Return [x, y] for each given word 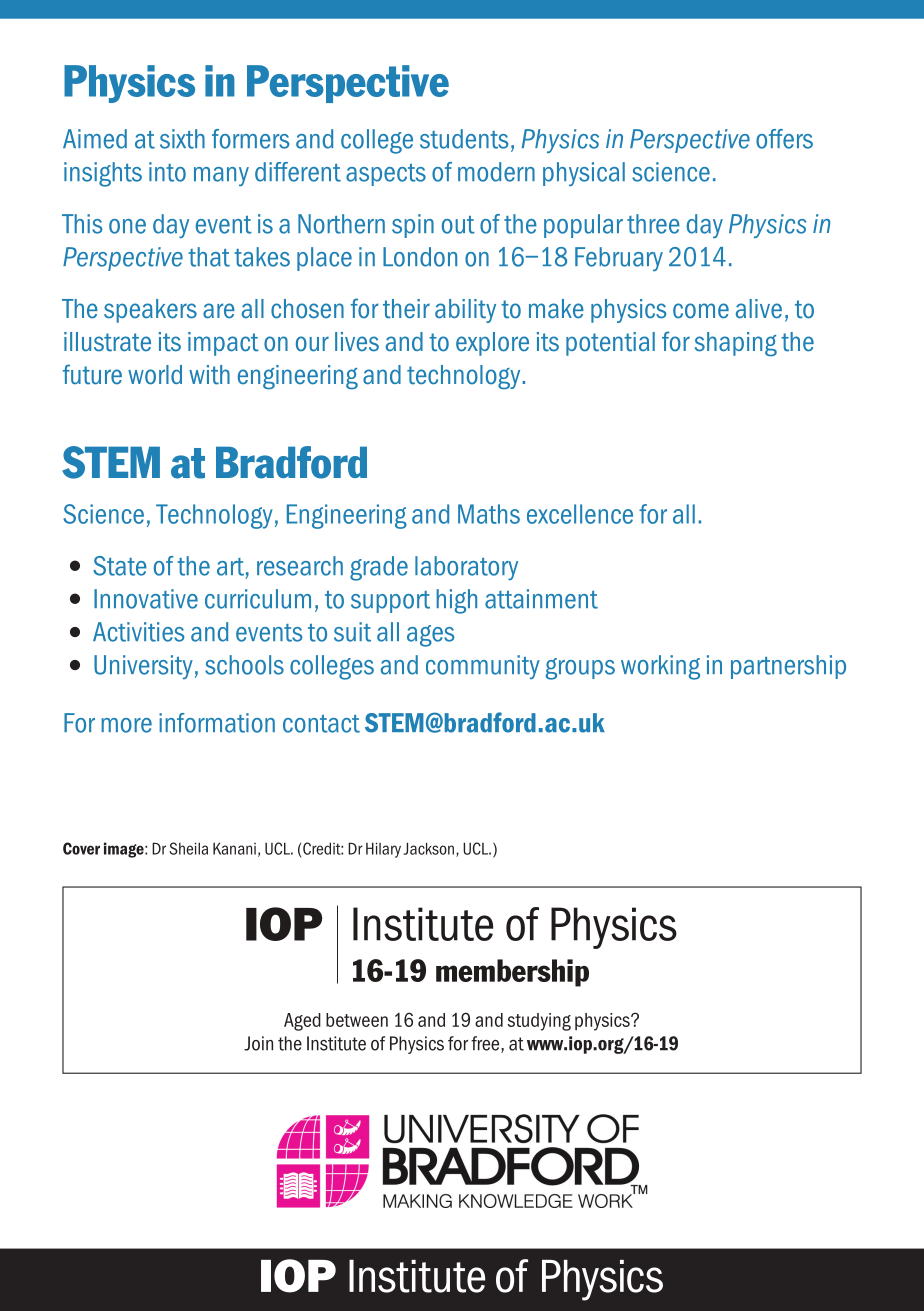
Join [258, 1043]
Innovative [146, 599]
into [167, 172]
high [456, 601]
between [357, 1020]
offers [784, 139]
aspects [386, 175]
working [660, 667]
